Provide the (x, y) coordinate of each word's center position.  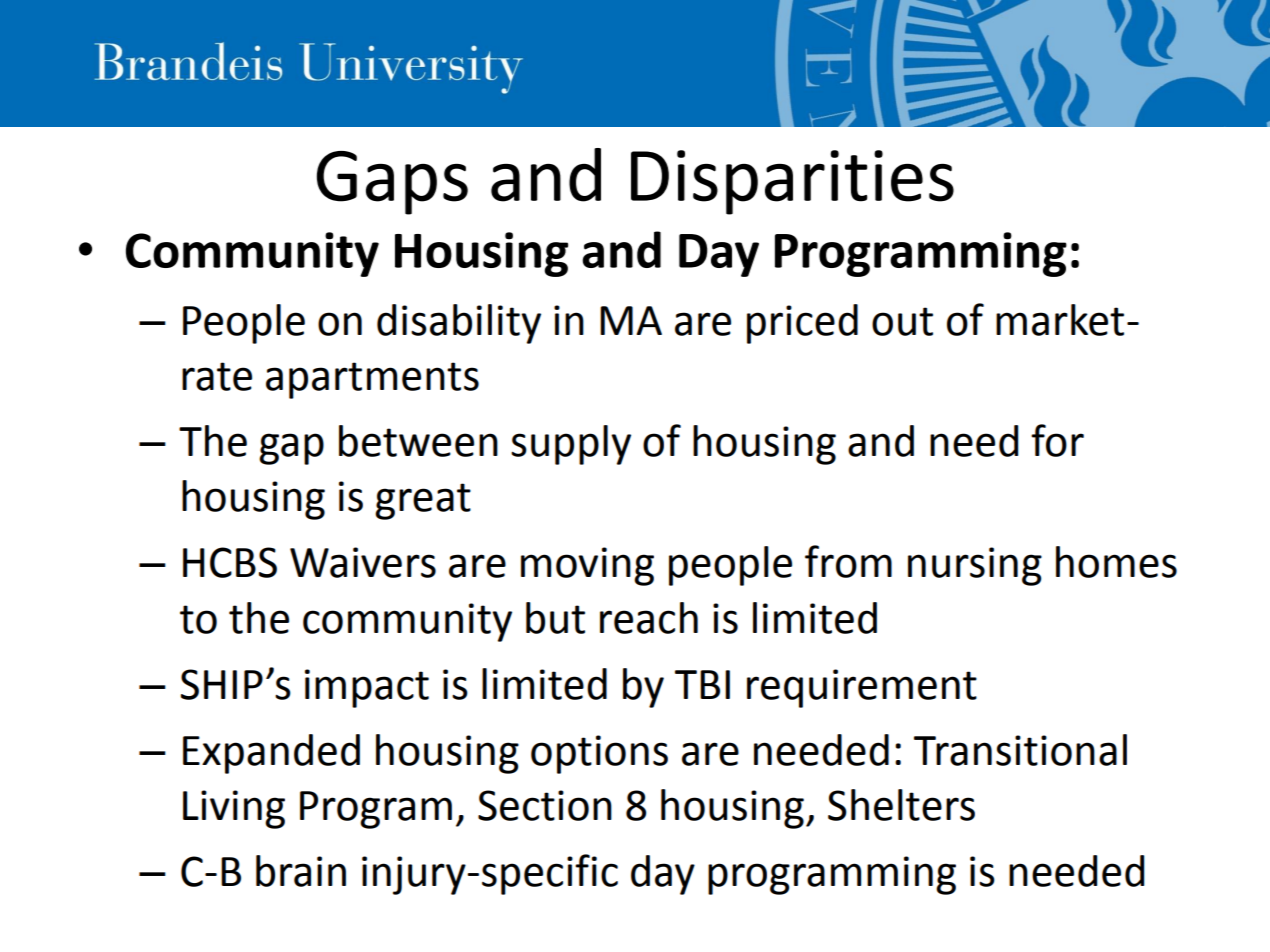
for (1057, 440)
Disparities (792, 182)
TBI (702, 684)
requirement (862, 688)
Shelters (901, 805)
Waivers (363, 562)
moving (587, 566)
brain (301, 871)
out (902, 321)
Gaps (392, 183)
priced (802, 324)
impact (367, 688)
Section (545, 805)
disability (459, 324)
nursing (975, 566)
